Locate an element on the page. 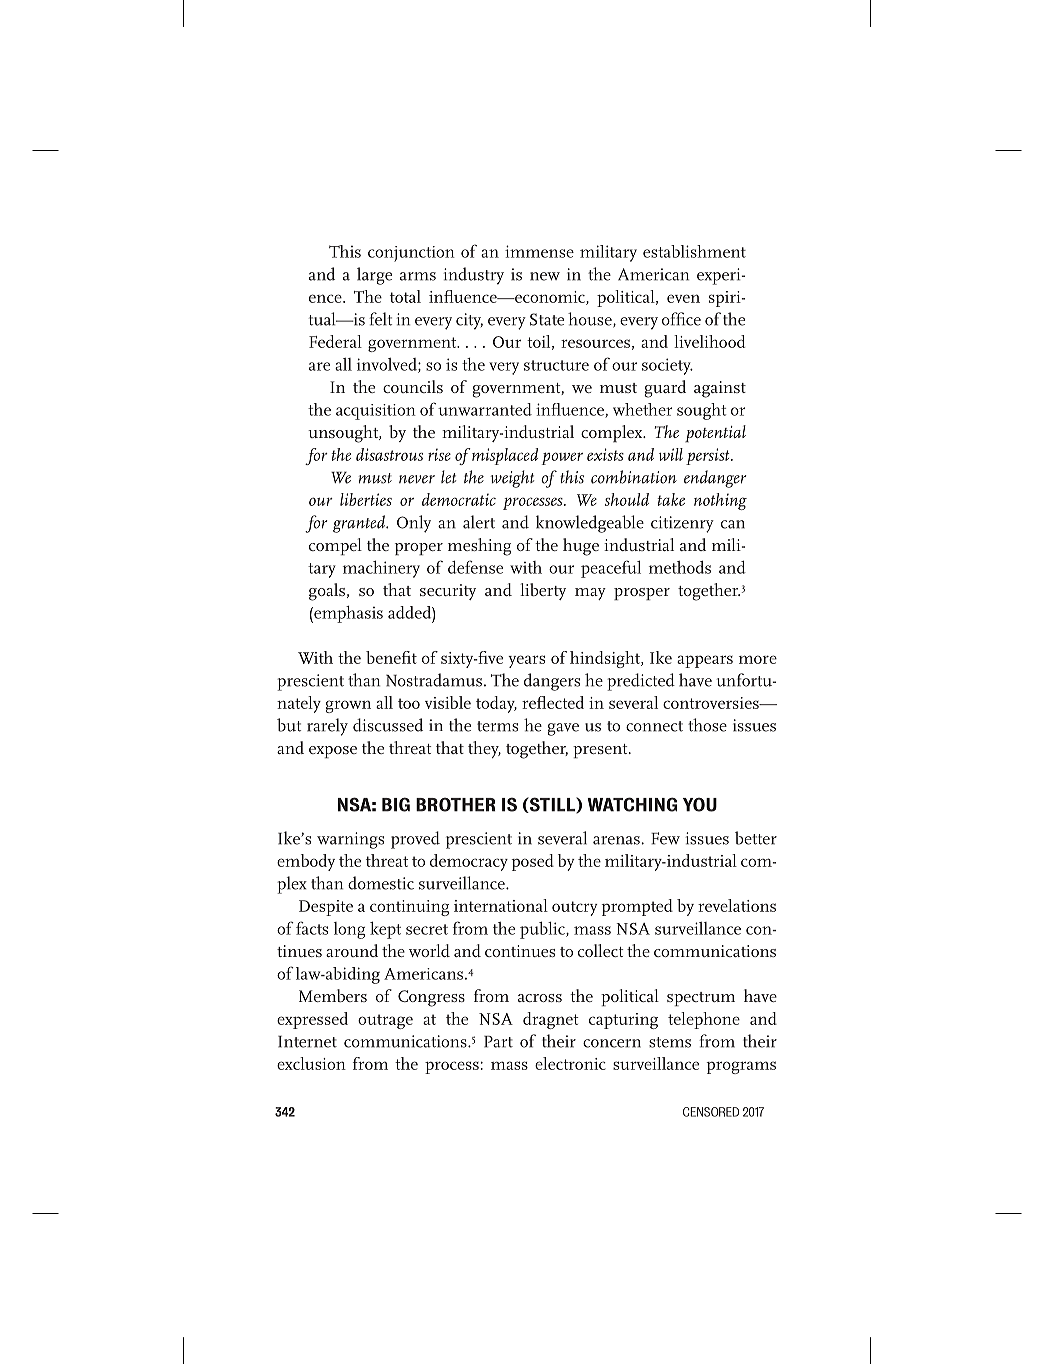  exclusion is located at coordinates (311, 1063).
